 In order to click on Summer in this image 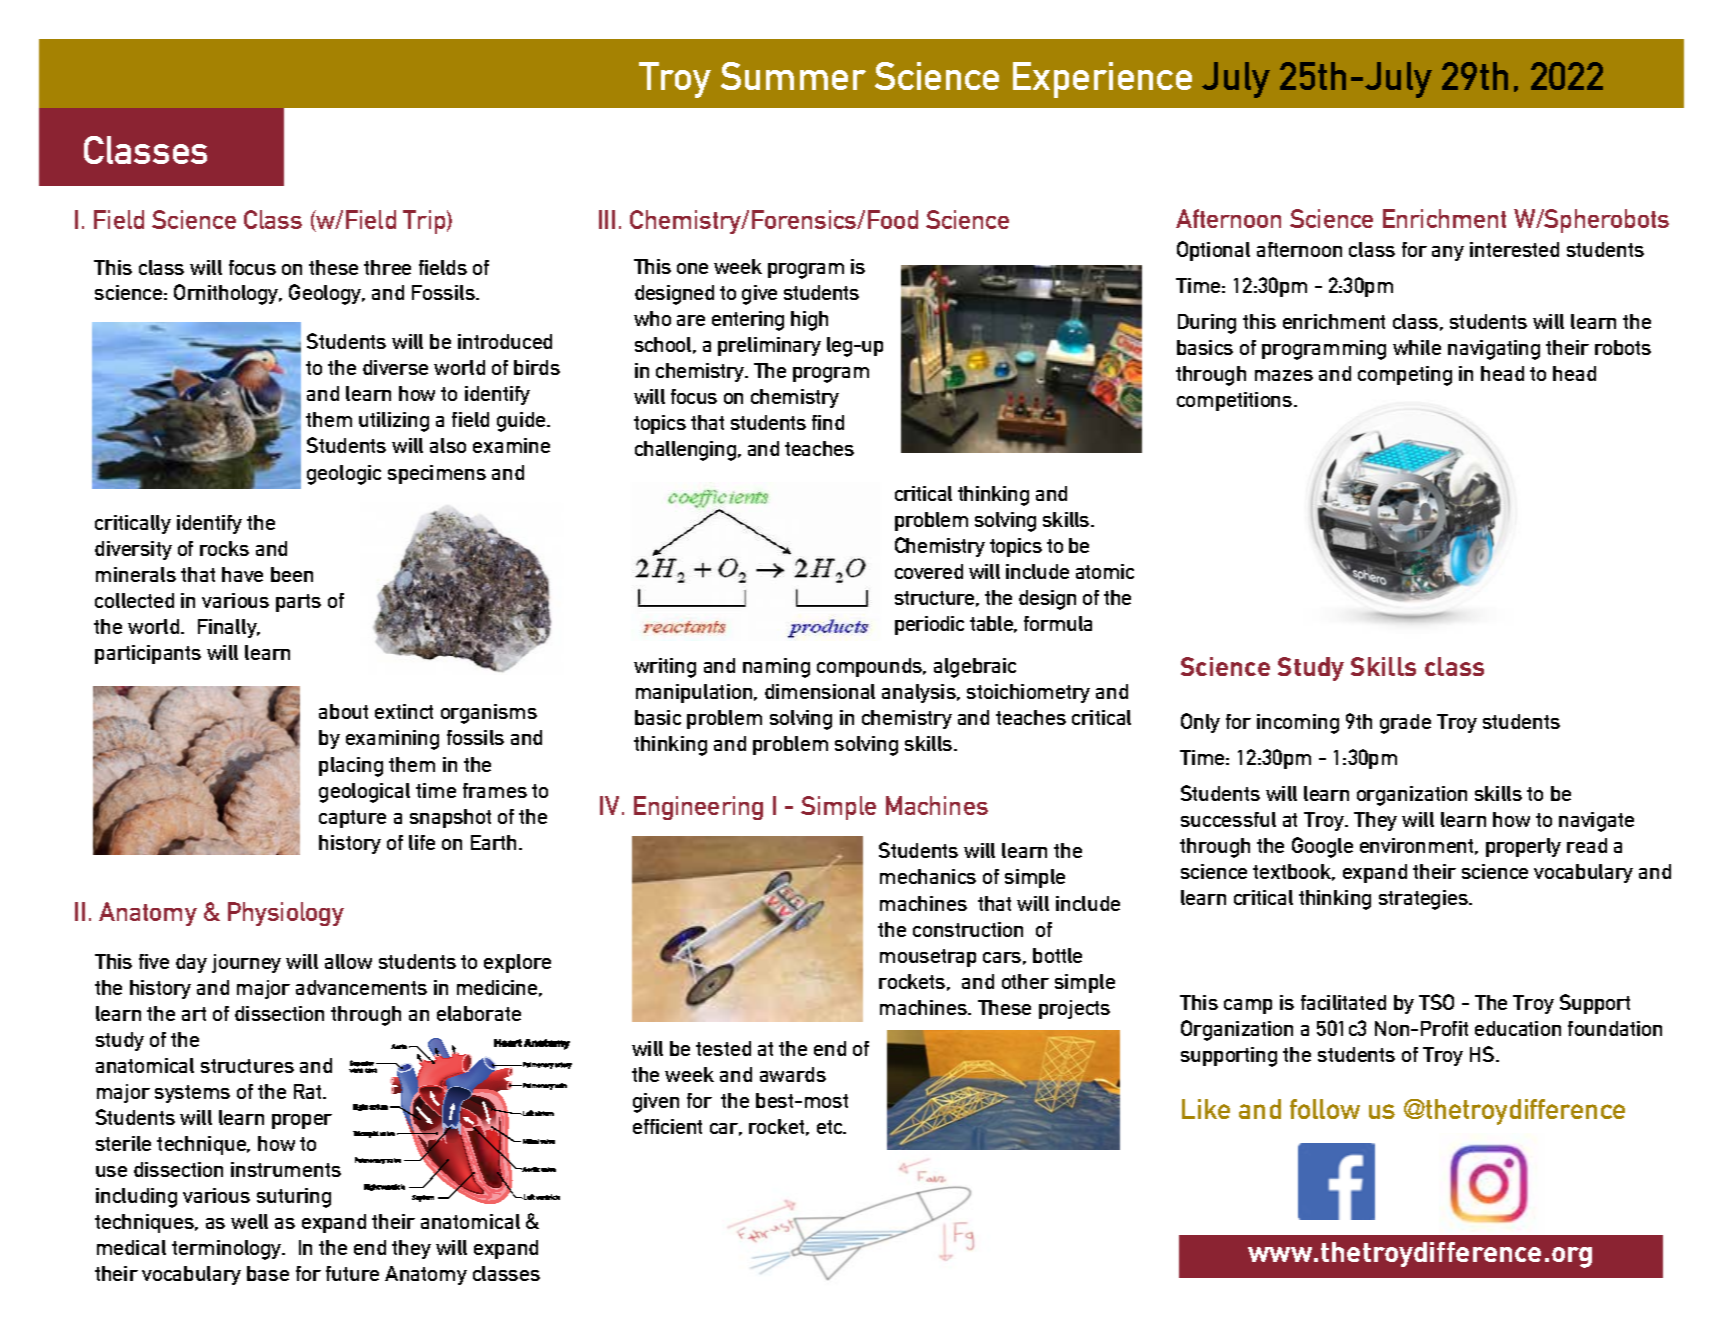, I will do `click(793, 76)`.
